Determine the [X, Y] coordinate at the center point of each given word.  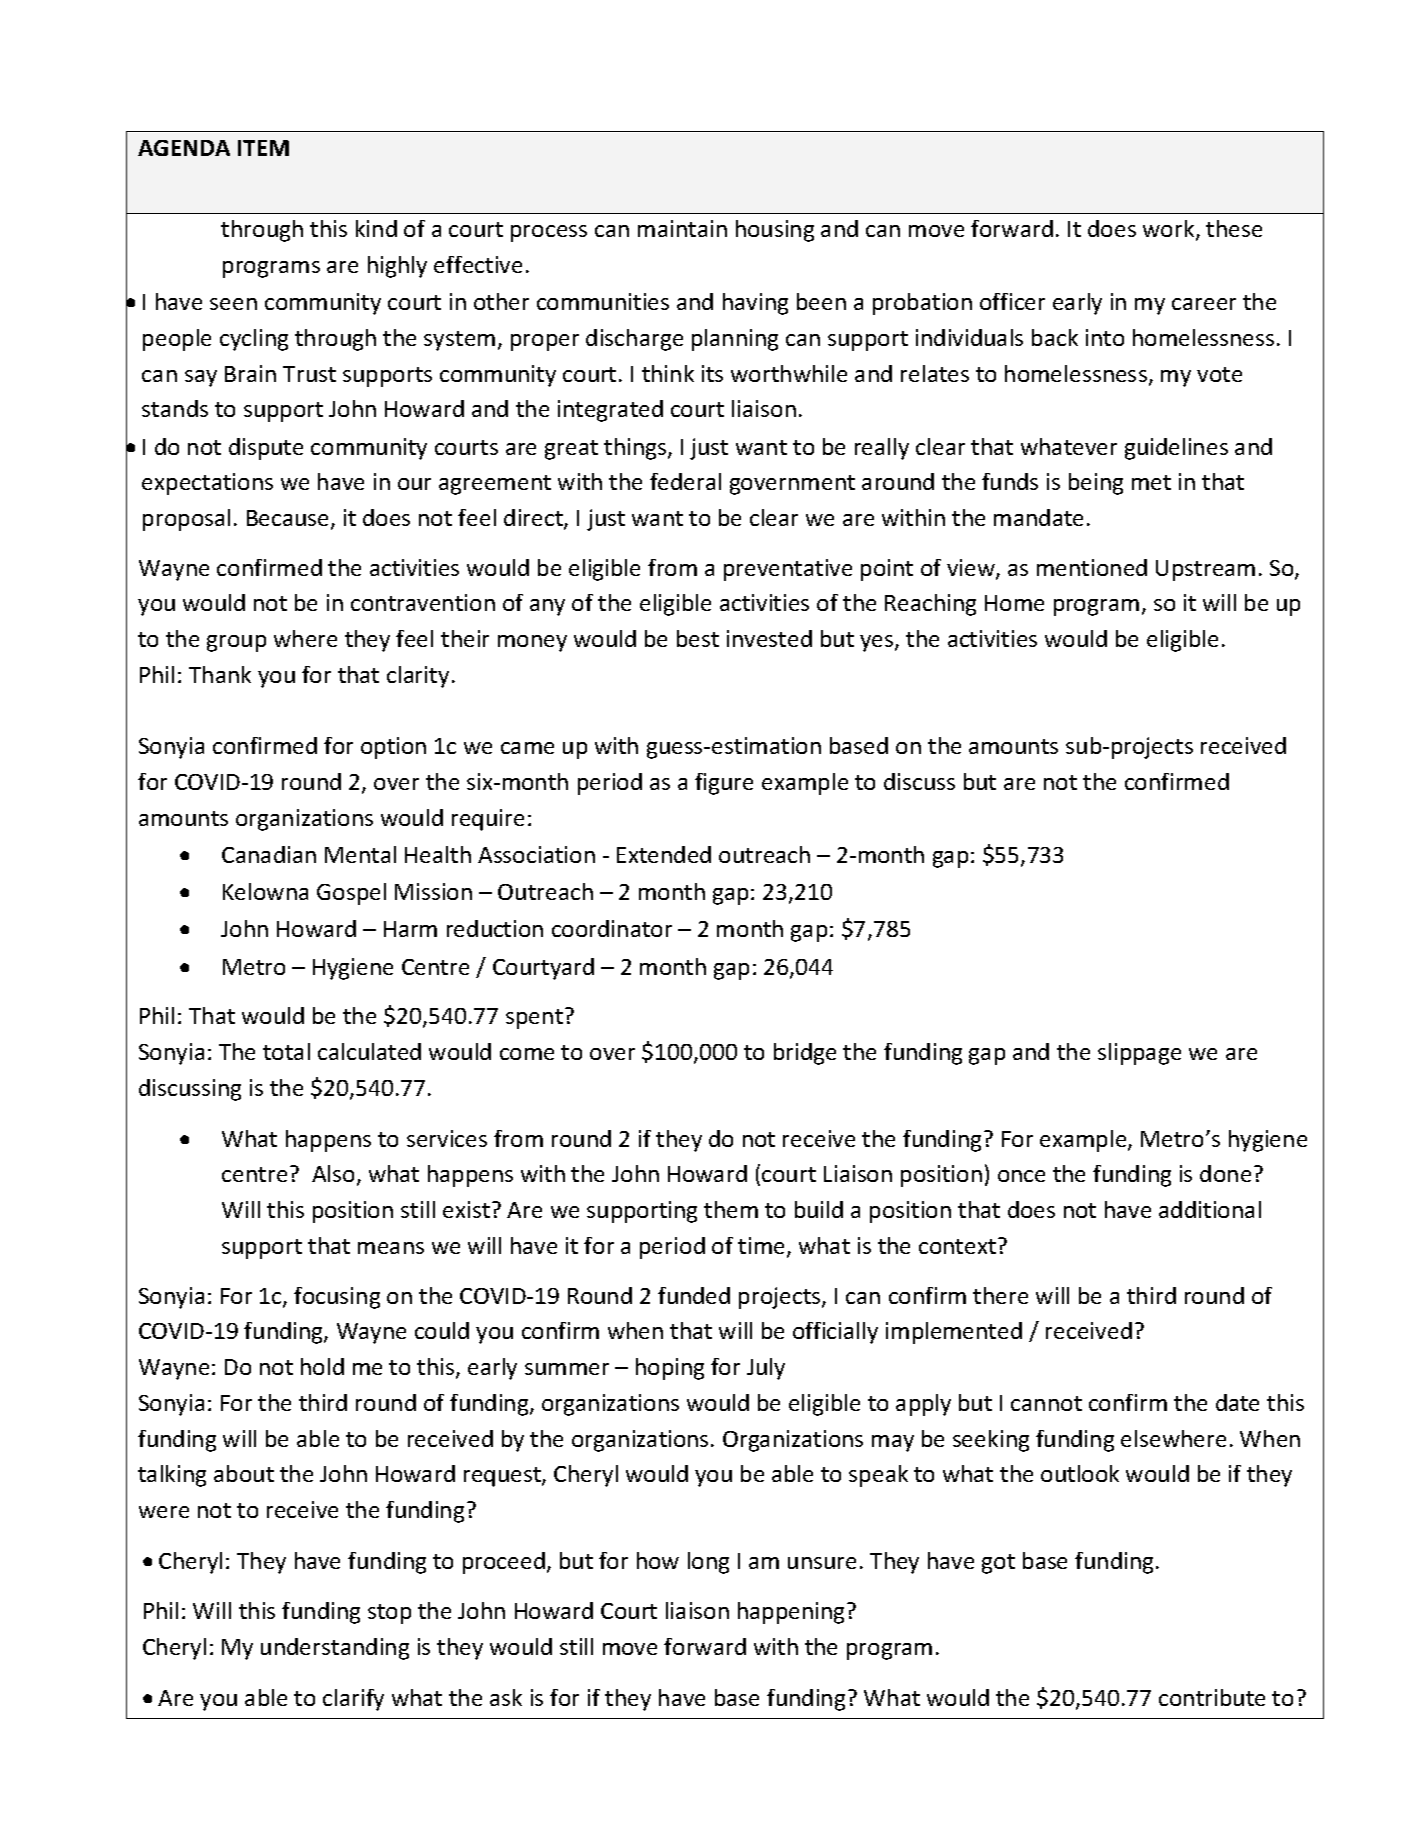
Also [333, 1173]
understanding [335, 1649]
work [1170, 230]
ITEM [263, 148]
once [1021, 1176]
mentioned [1092, 567]
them [731, 1209]
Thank [220, 674]
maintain [682, 228]
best [698, 638]
